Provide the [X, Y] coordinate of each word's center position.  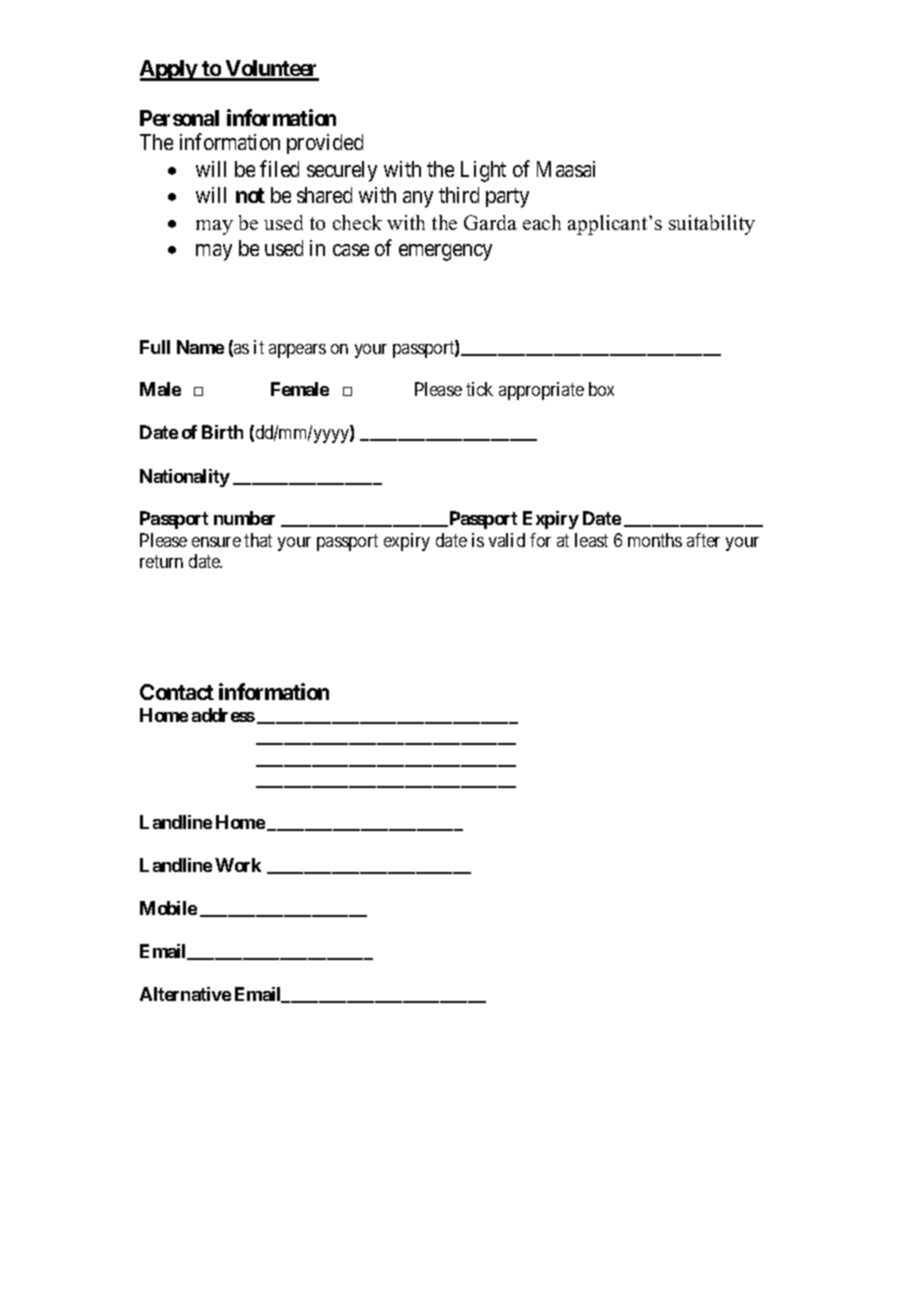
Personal [179, 118]
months [655, 540]
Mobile [168, 908]
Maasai [566, 169]
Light [483, 171]
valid [507, 540]
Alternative [185, 994]
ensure [216, 542]
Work [238, 865]
